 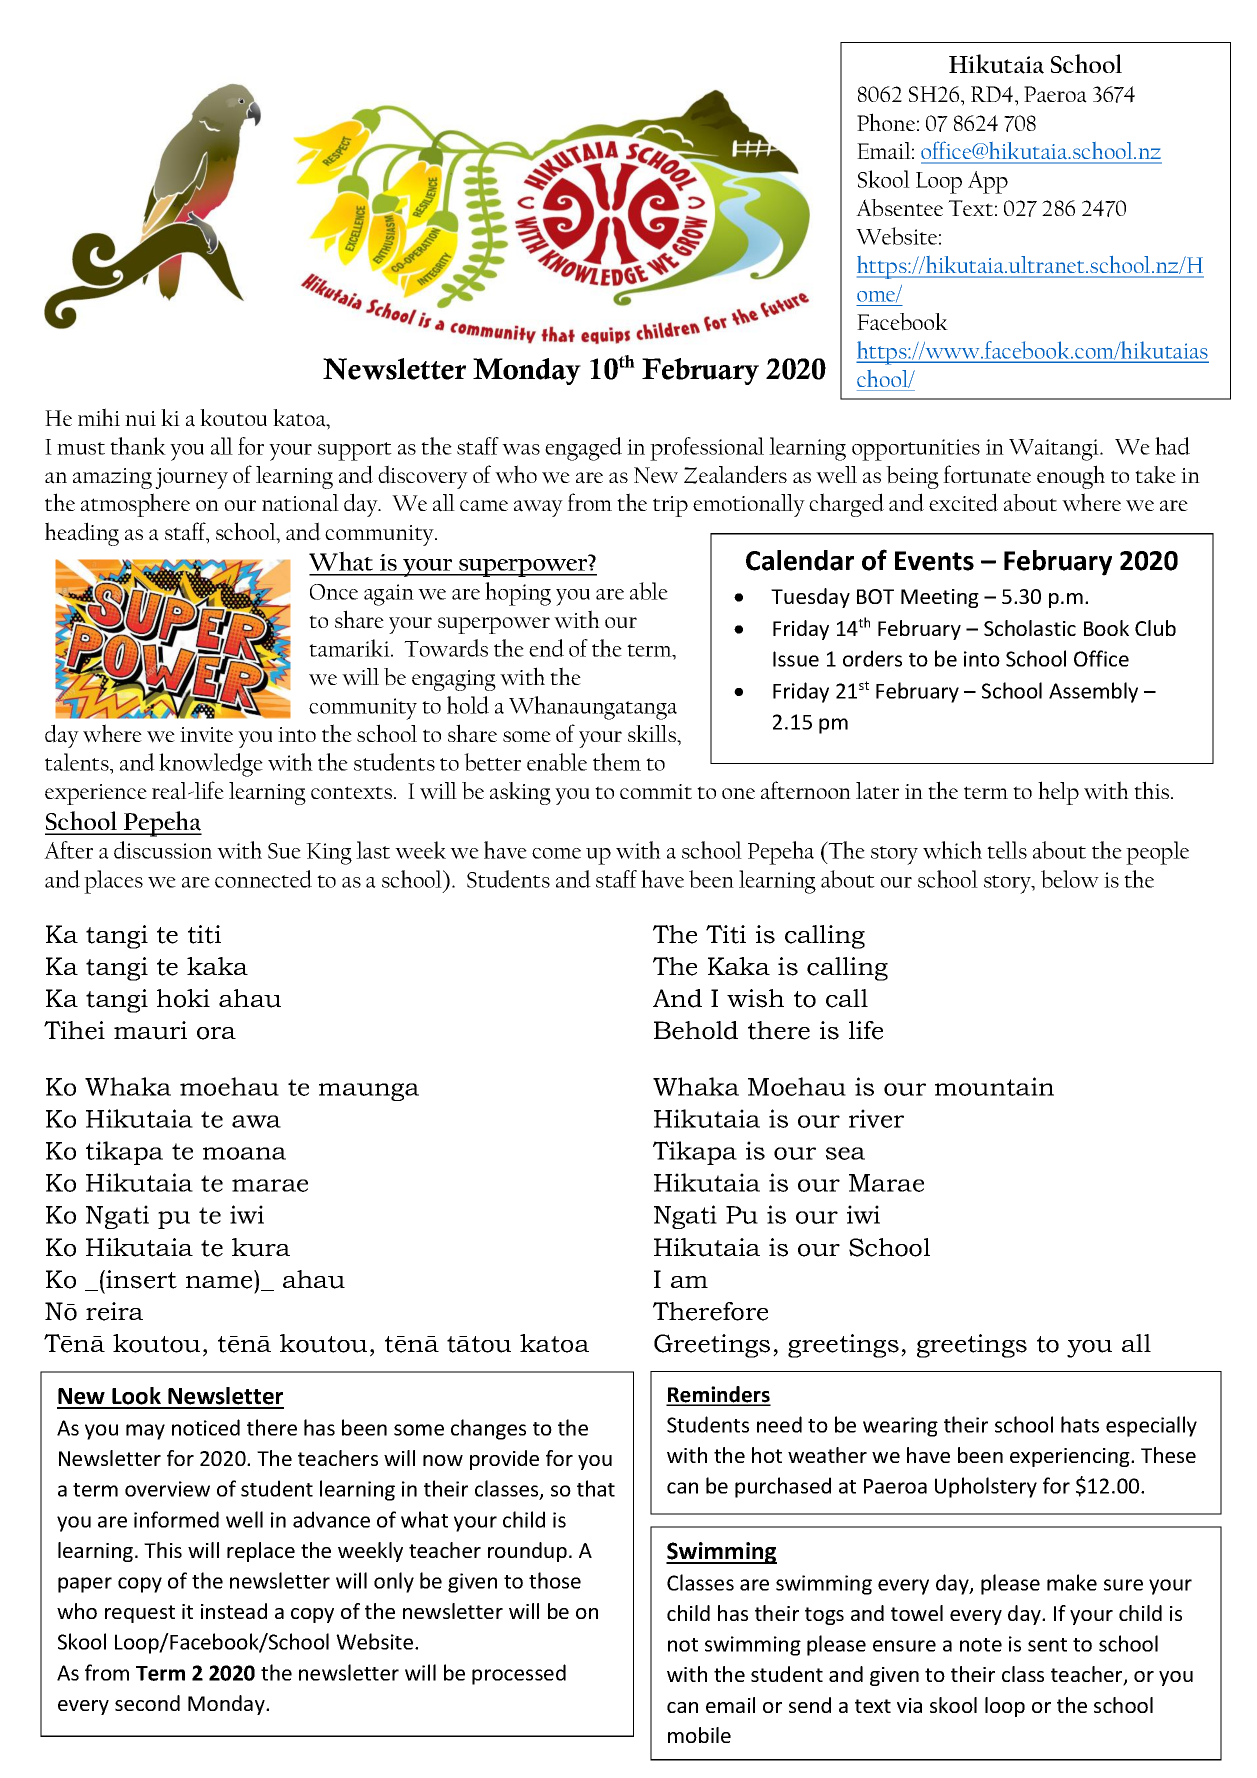 I want to click on nui, so click(x=140, y=418).
